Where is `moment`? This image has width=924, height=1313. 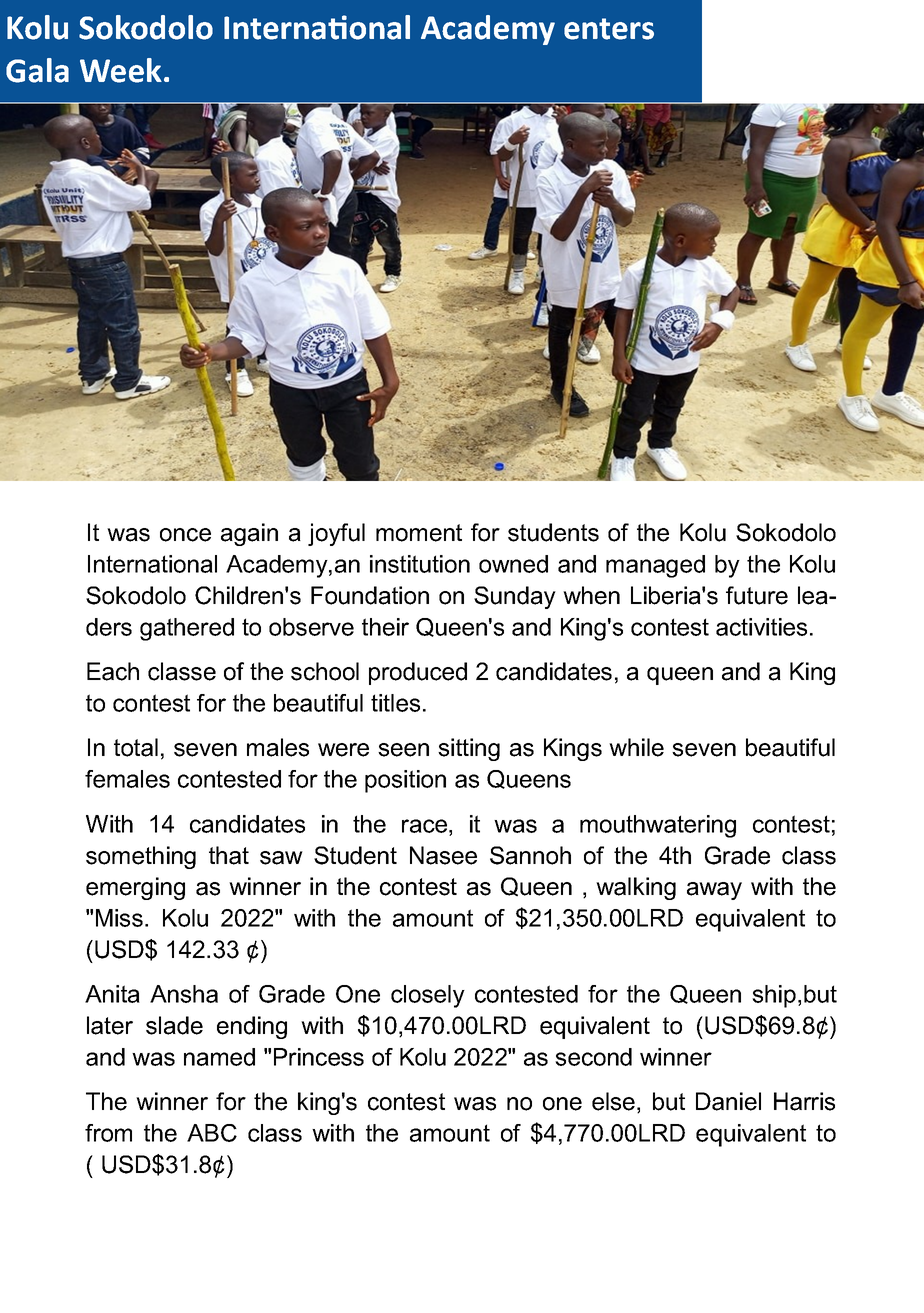 moment is located at coordinates (419, 533).
